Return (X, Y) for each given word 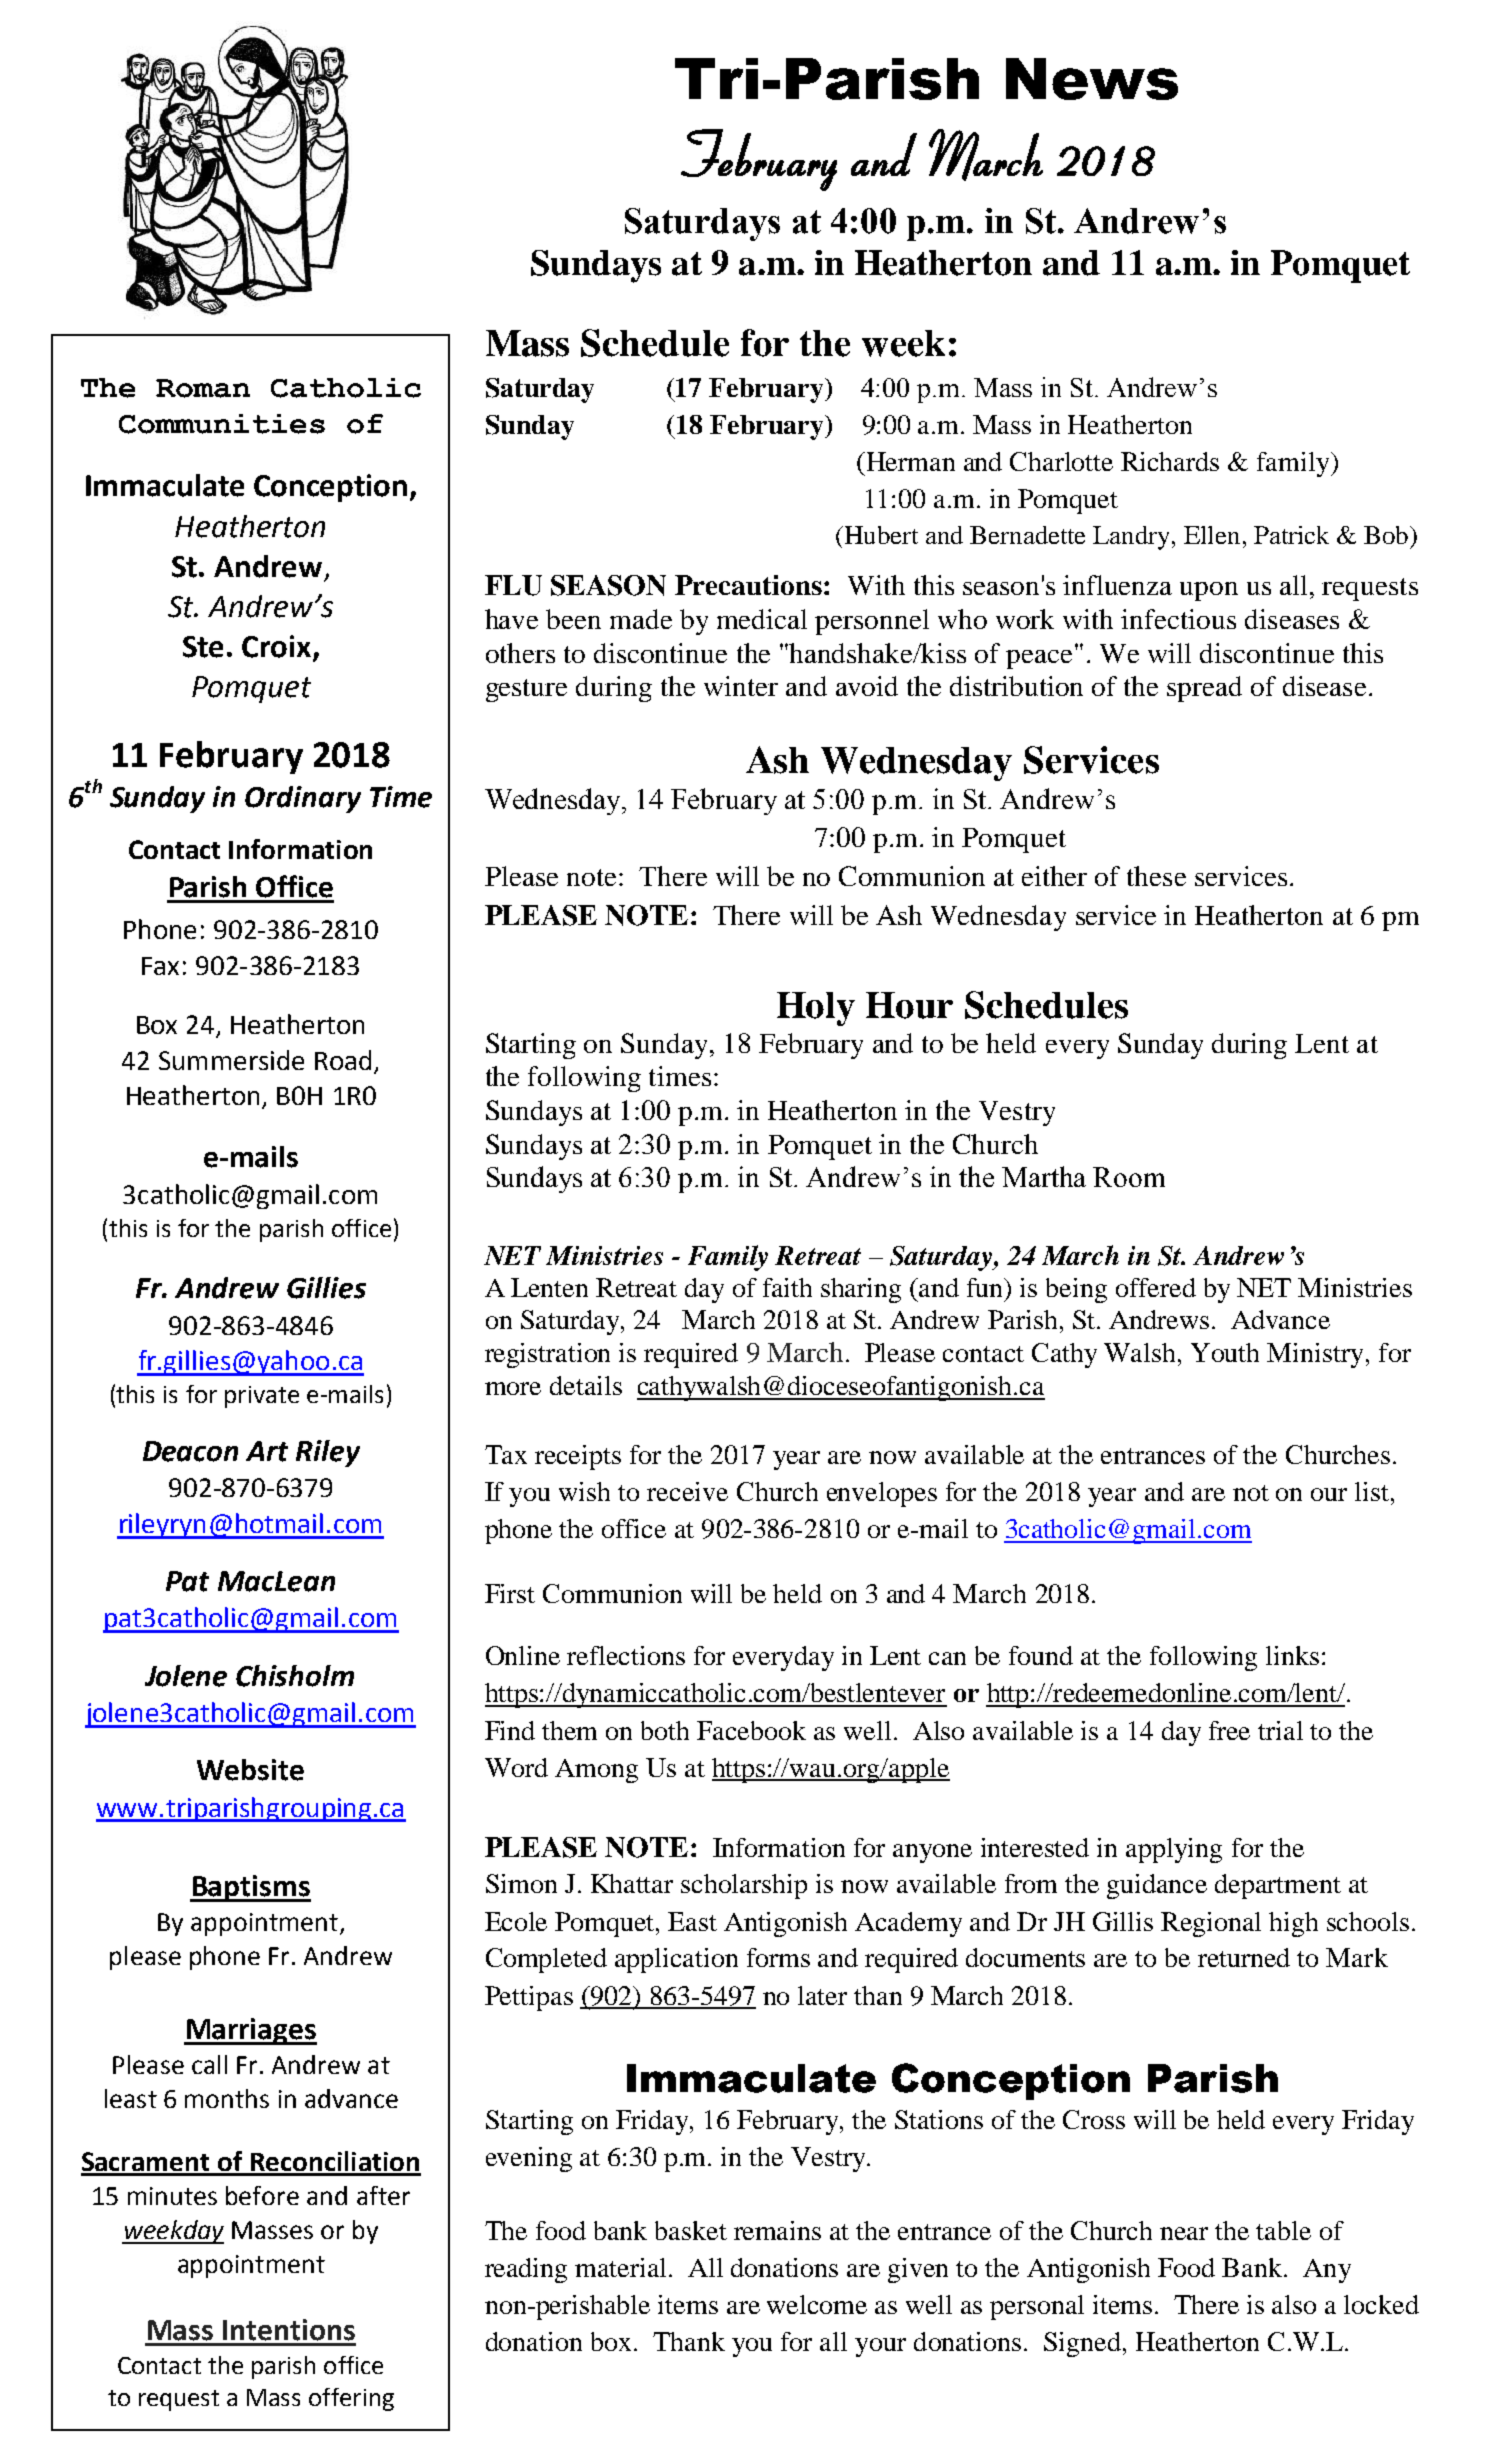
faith (787, 1287)
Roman (203, 388)
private (262, 1397)
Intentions (289, 2330)
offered (1156, 1287)
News (1092, 79)
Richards (1170, 461)
